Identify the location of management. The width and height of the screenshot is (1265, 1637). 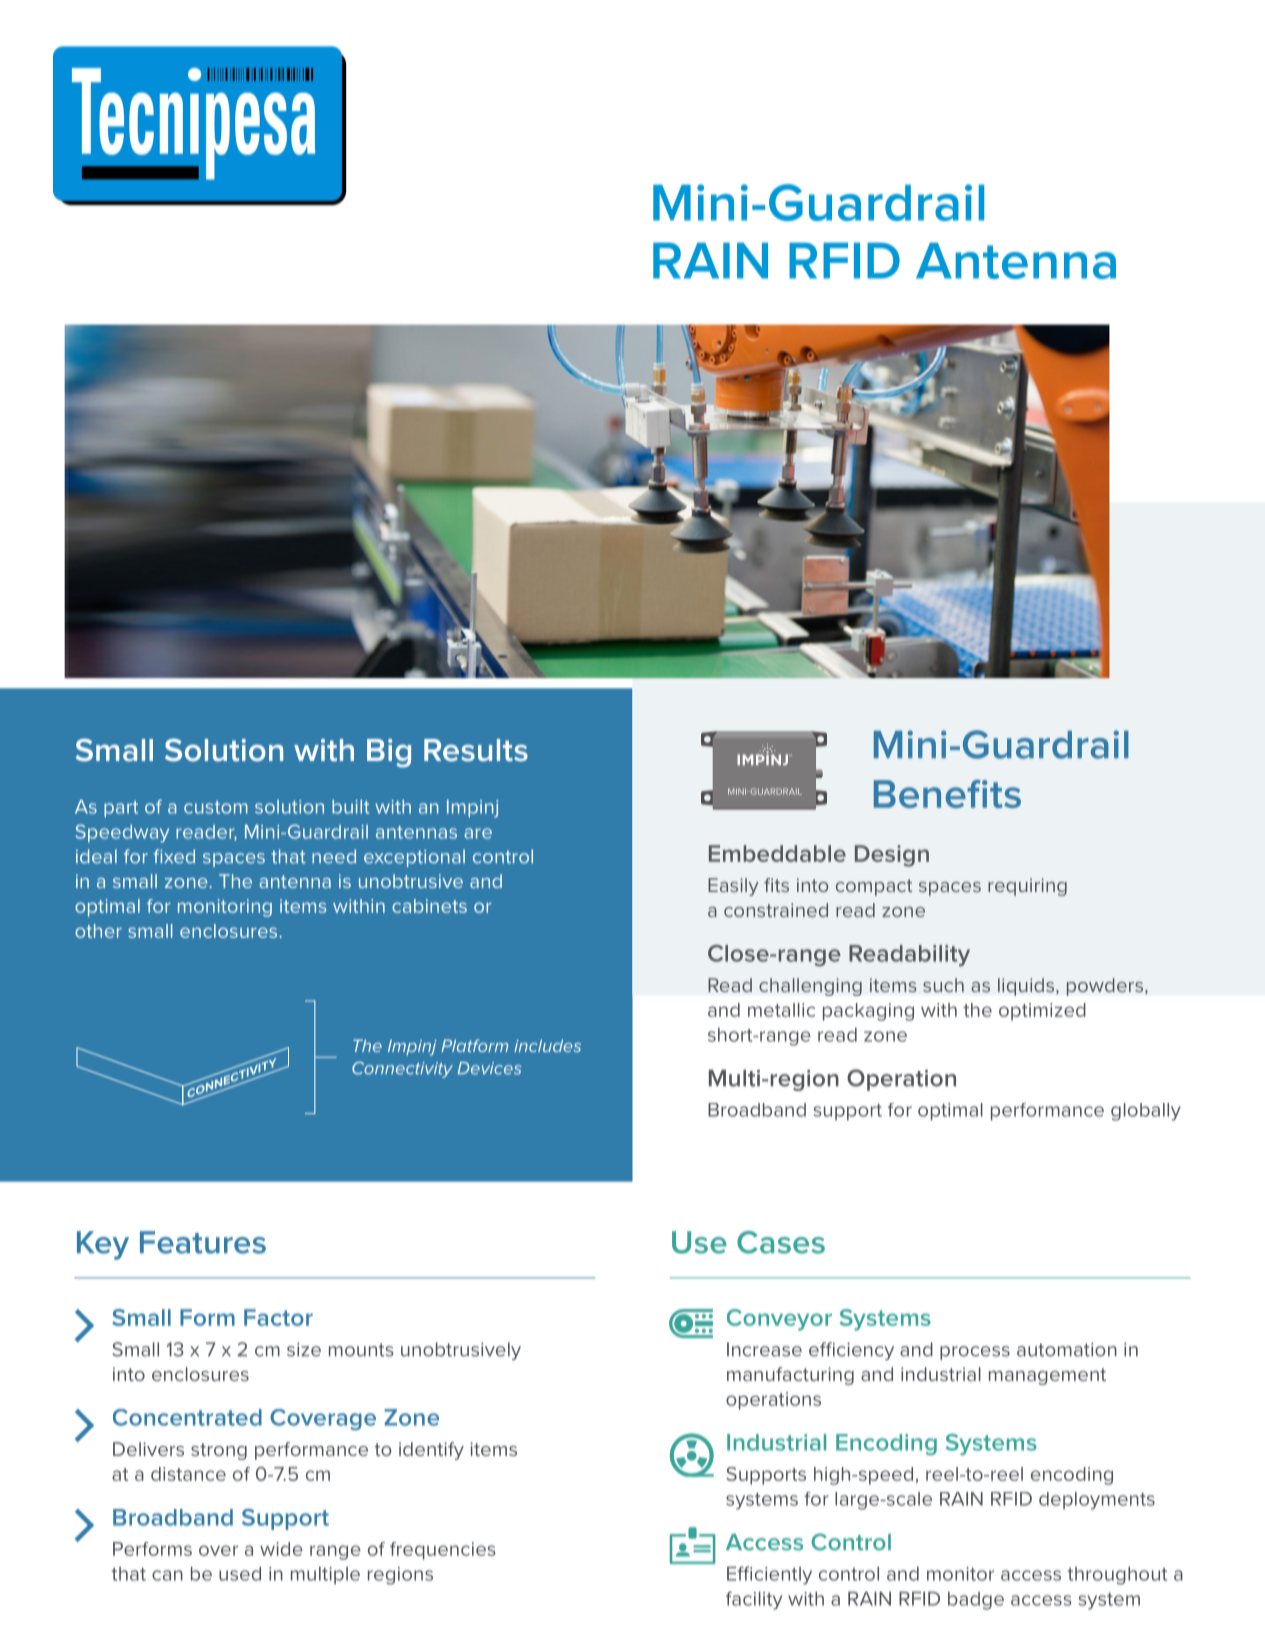
(1047, 1376).
